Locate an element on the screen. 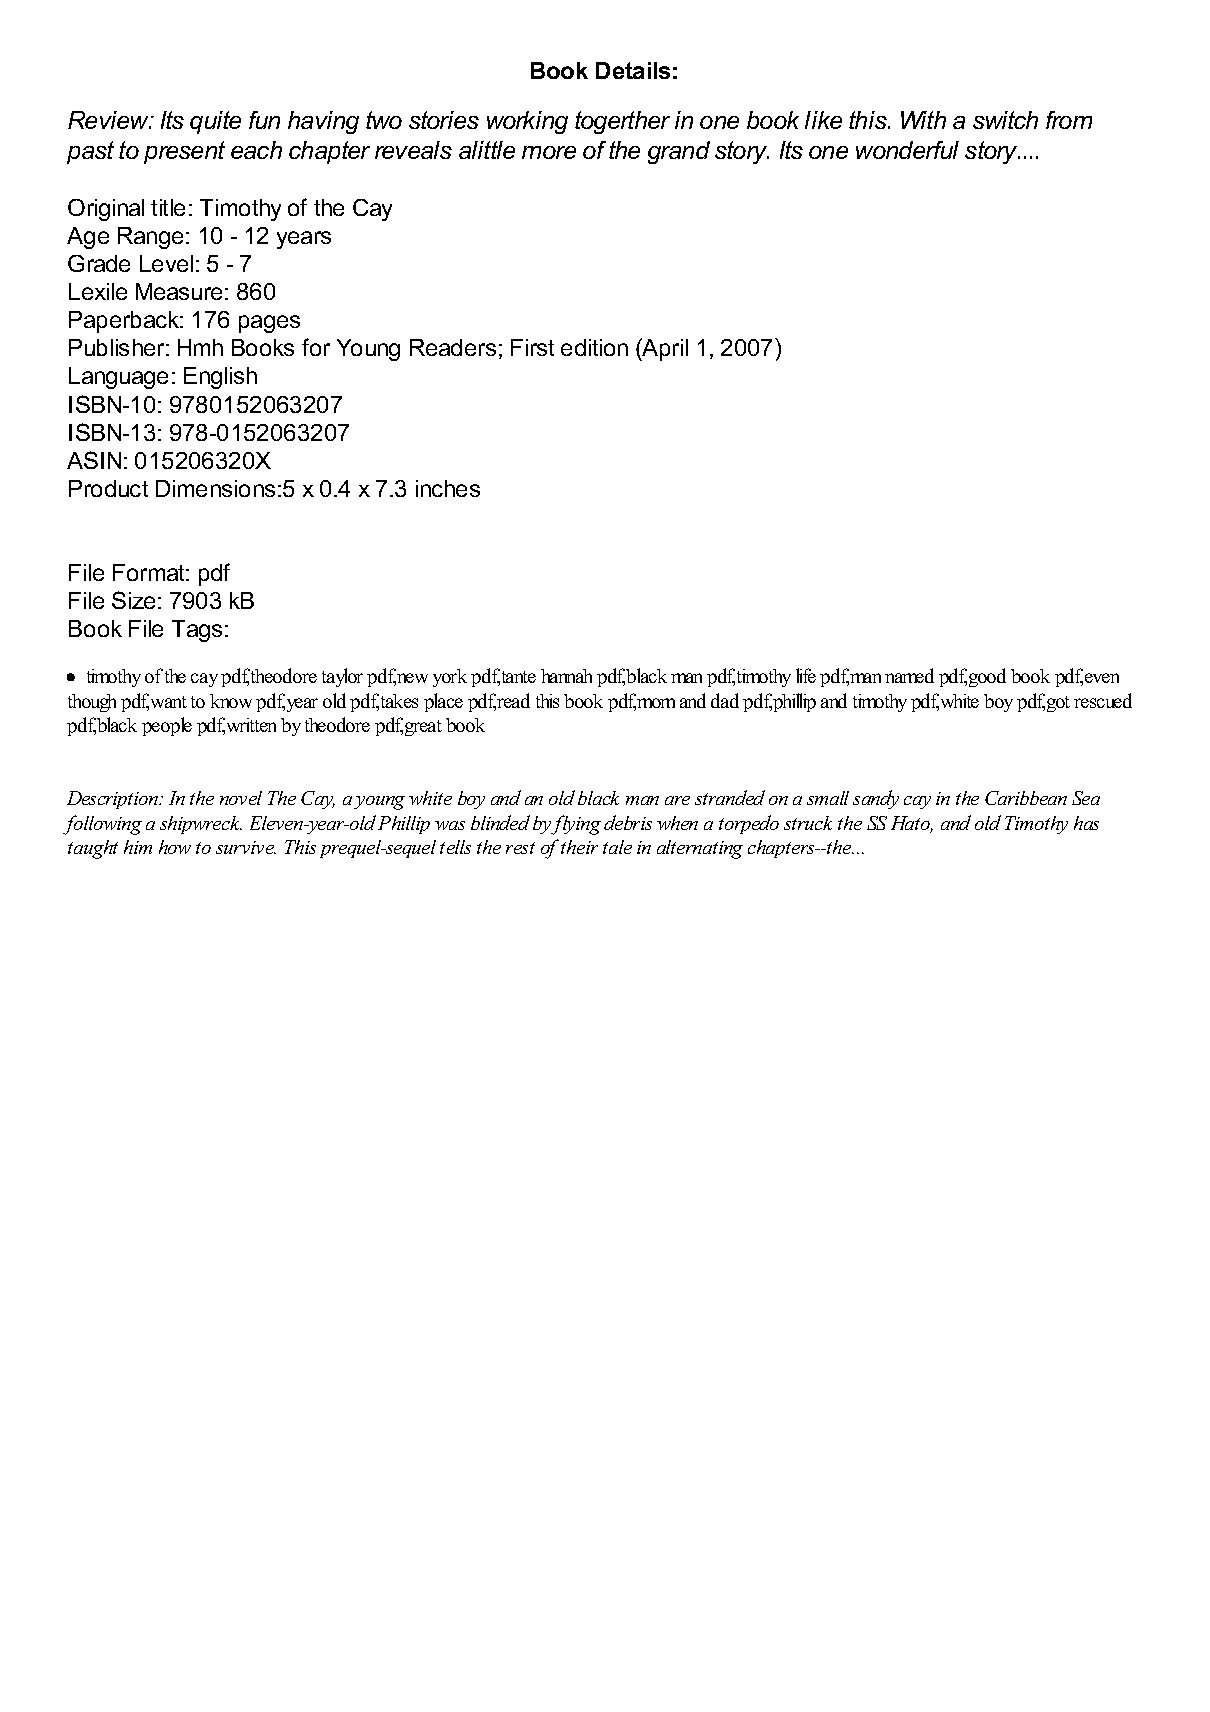  switch is located at coordinates (1005, 120).
